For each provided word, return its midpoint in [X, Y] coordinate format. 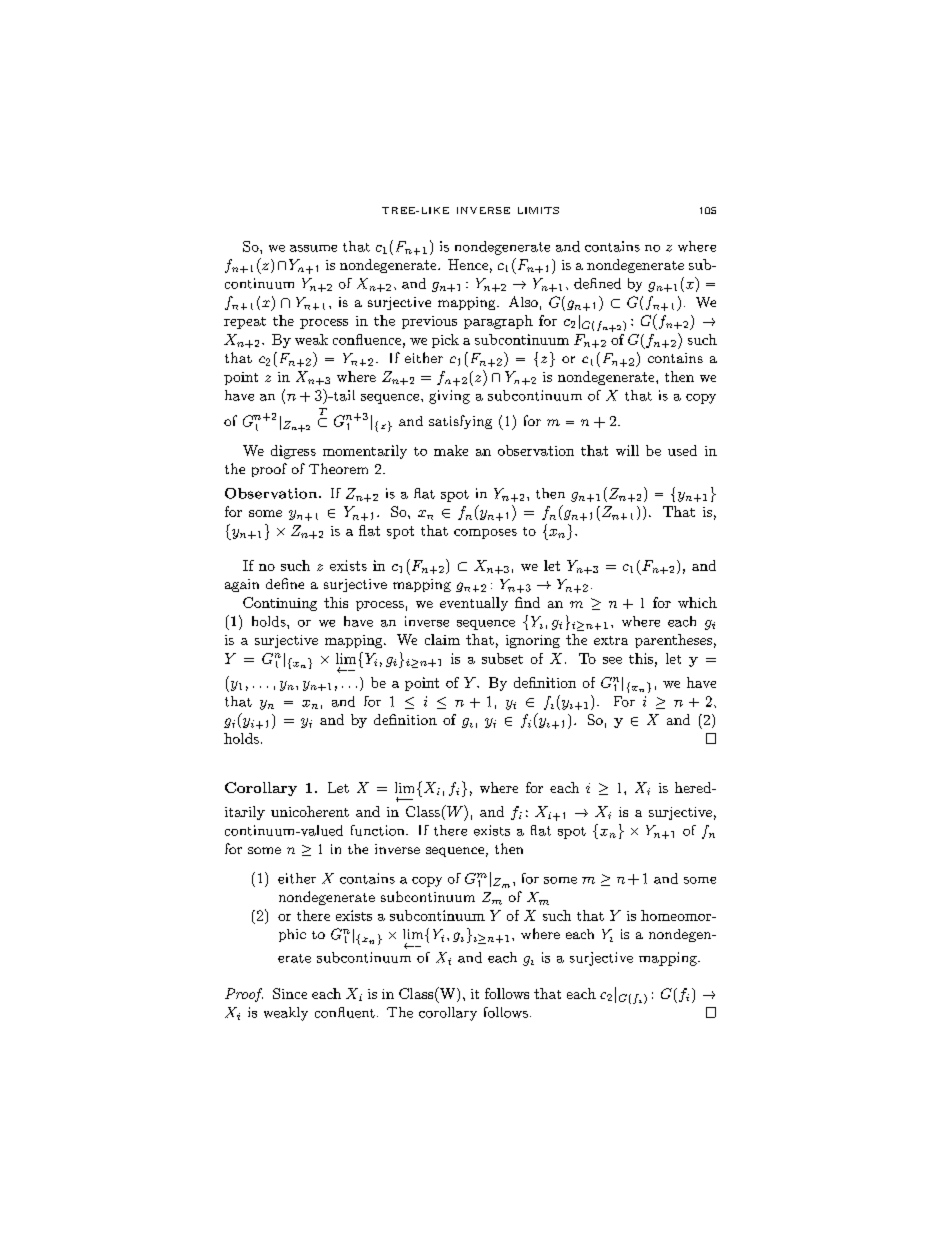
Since [290, 993]
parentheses [673, 641]
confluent [345, 1012]
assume [313, 248]
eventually [474, 604]
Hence [468, 264]
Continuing [280, 604]
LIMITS [538, 210]
